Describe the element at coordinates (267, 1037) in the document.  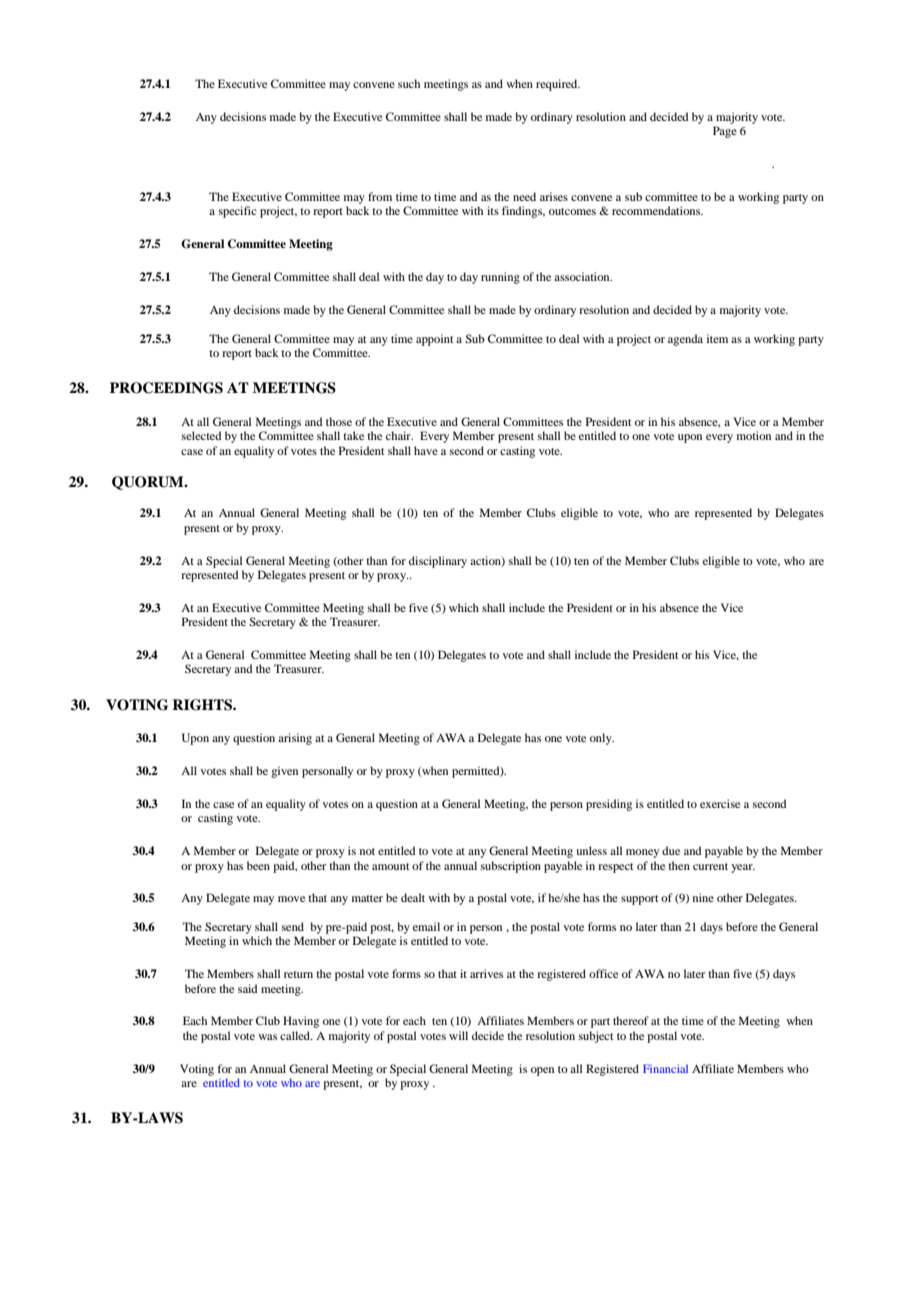
I see `was` at that location.
